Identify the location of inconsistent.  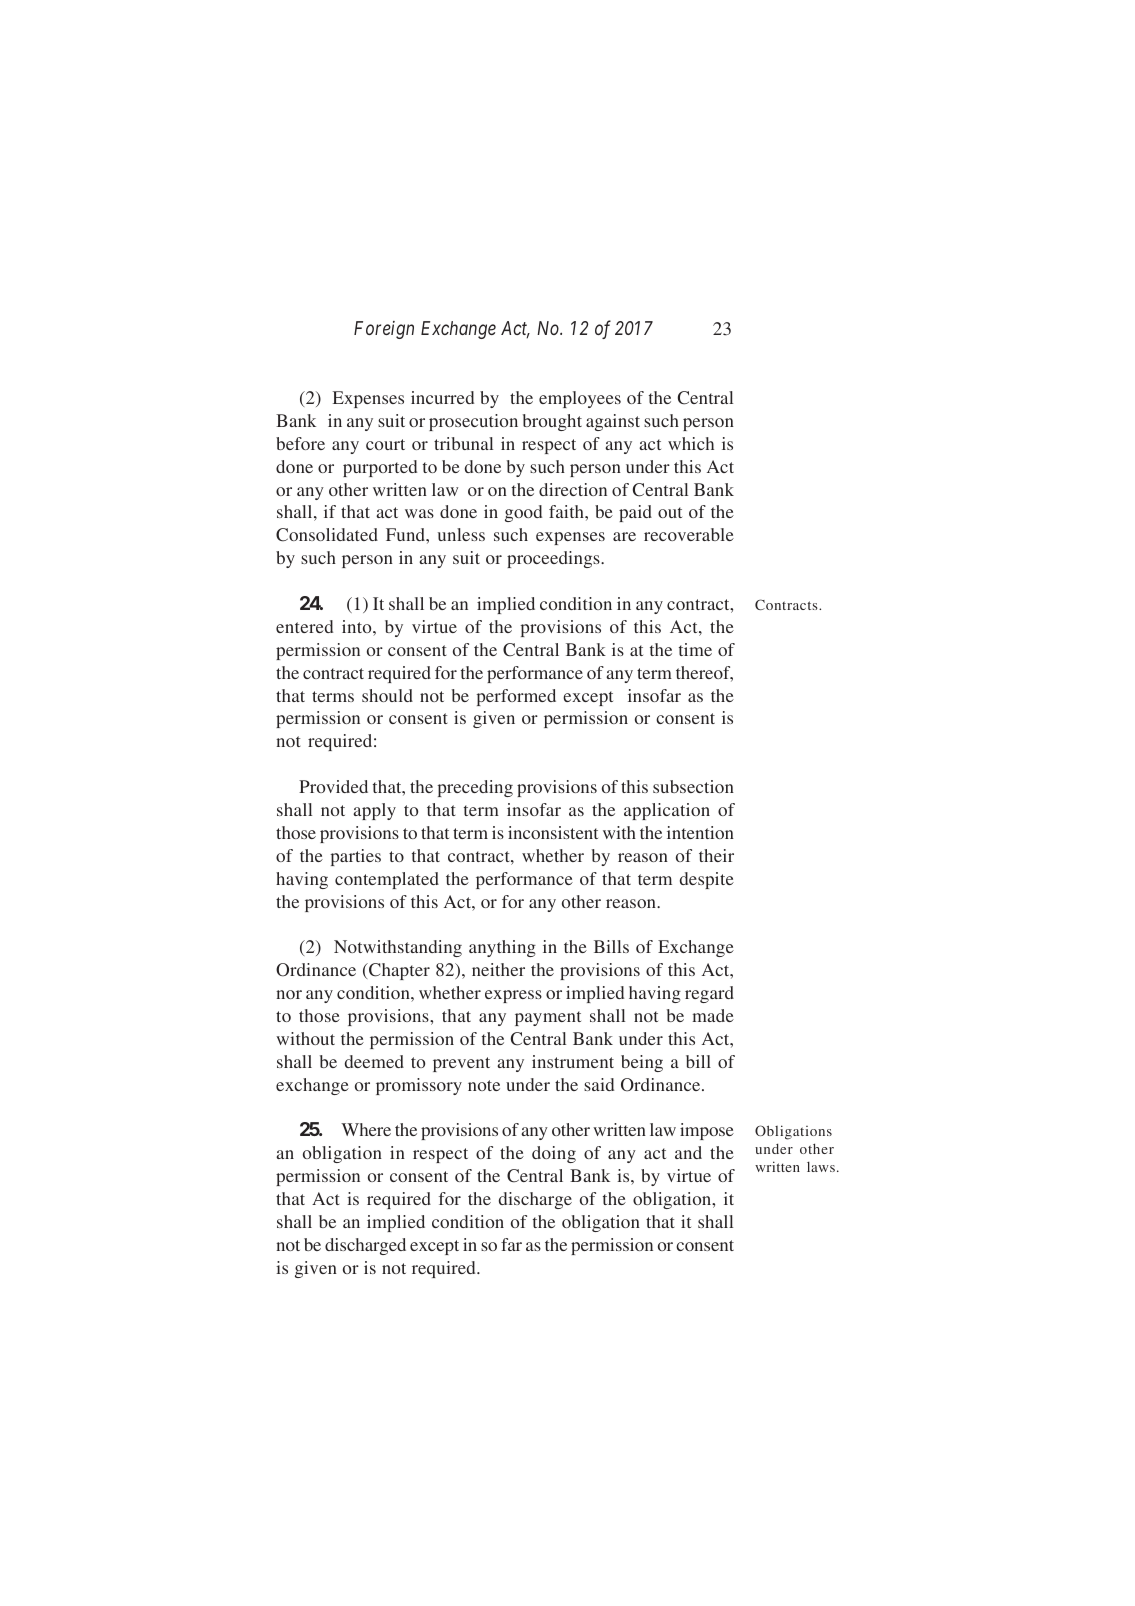
(553, 832).
